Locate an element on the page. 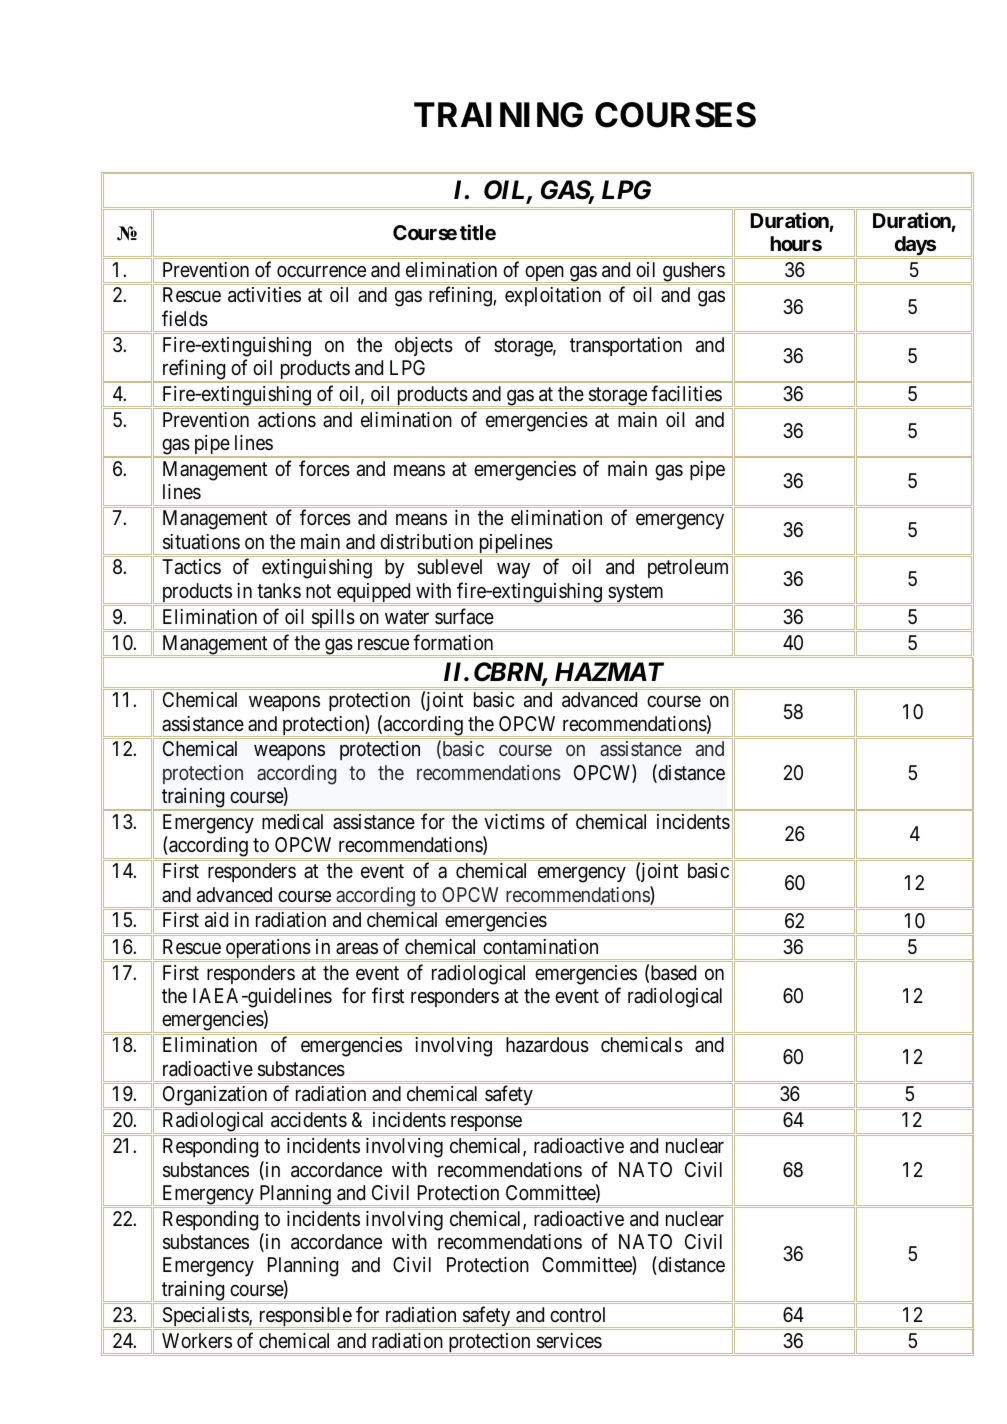 This page has height=1424, width=1007. responsible is located at coordinates (304, 1317).
